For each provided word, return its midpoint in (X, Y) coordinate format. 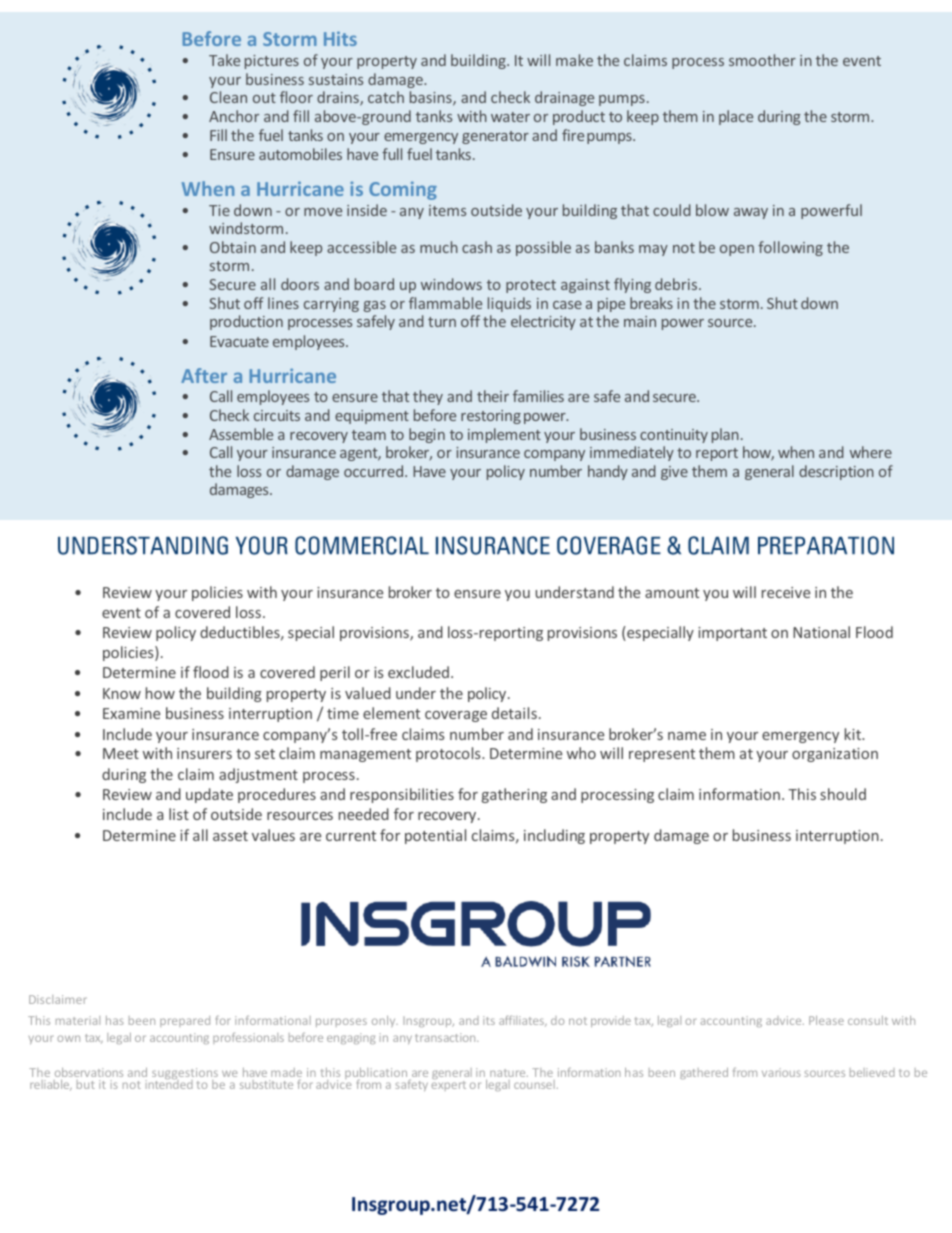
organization (835, 755)
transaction (446, 1037)
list (179, 814)
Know (122, 693)
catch (386, 97)
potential (435, 836)
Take (224, 60)
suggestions (185, 1075)
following (790, 248)
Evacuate (239, 341)
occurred (375, 471)
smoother (762, 60)
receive (786, 592)
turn (442, 322)
